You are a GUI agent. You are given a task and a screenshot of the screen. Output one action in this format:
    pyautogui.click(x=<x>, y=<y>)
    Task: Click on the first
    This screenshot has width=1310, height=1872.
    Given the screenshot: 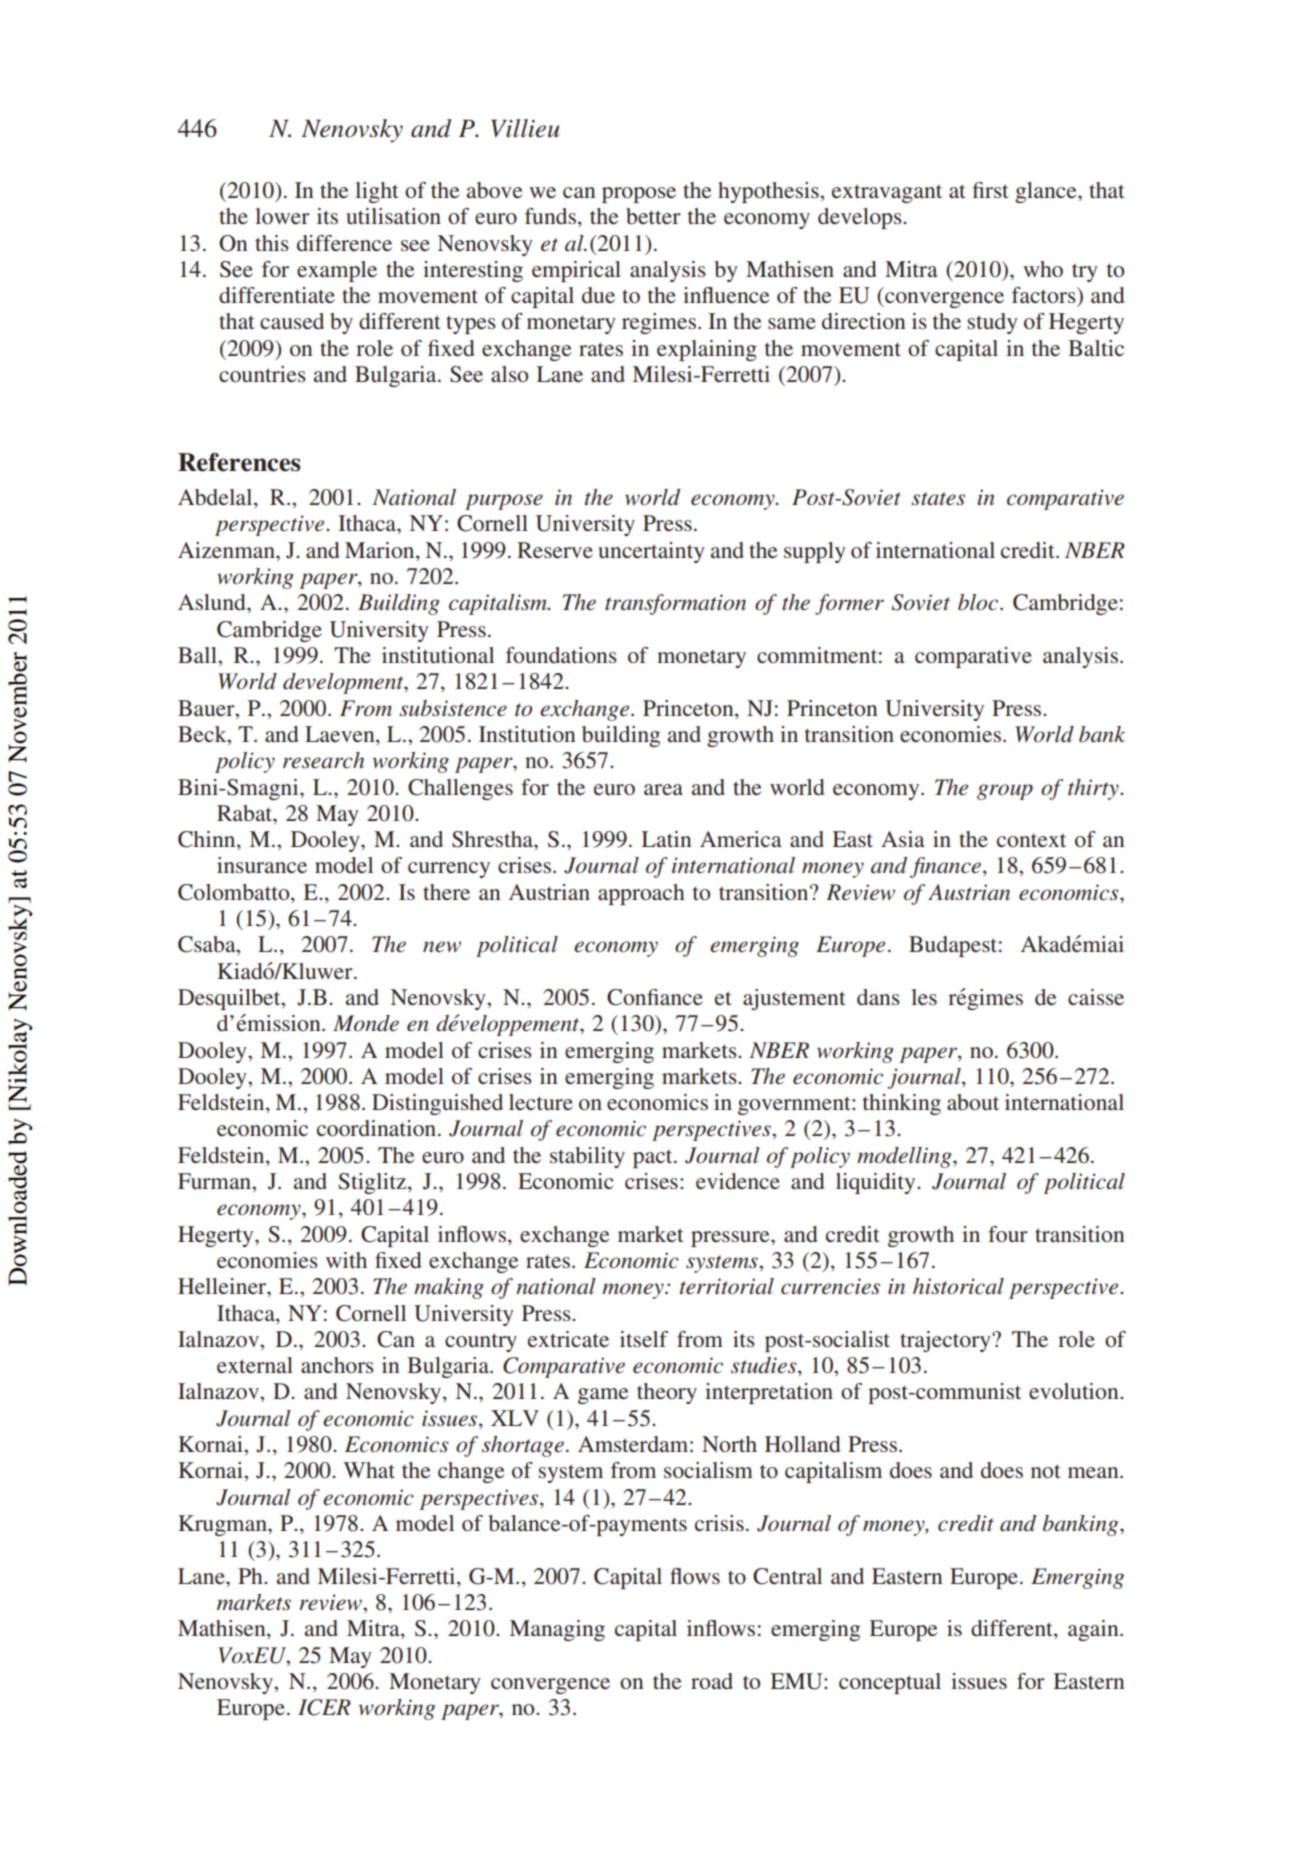 What is the action you would take?
    pyautogui.click(x=990, y=190)
